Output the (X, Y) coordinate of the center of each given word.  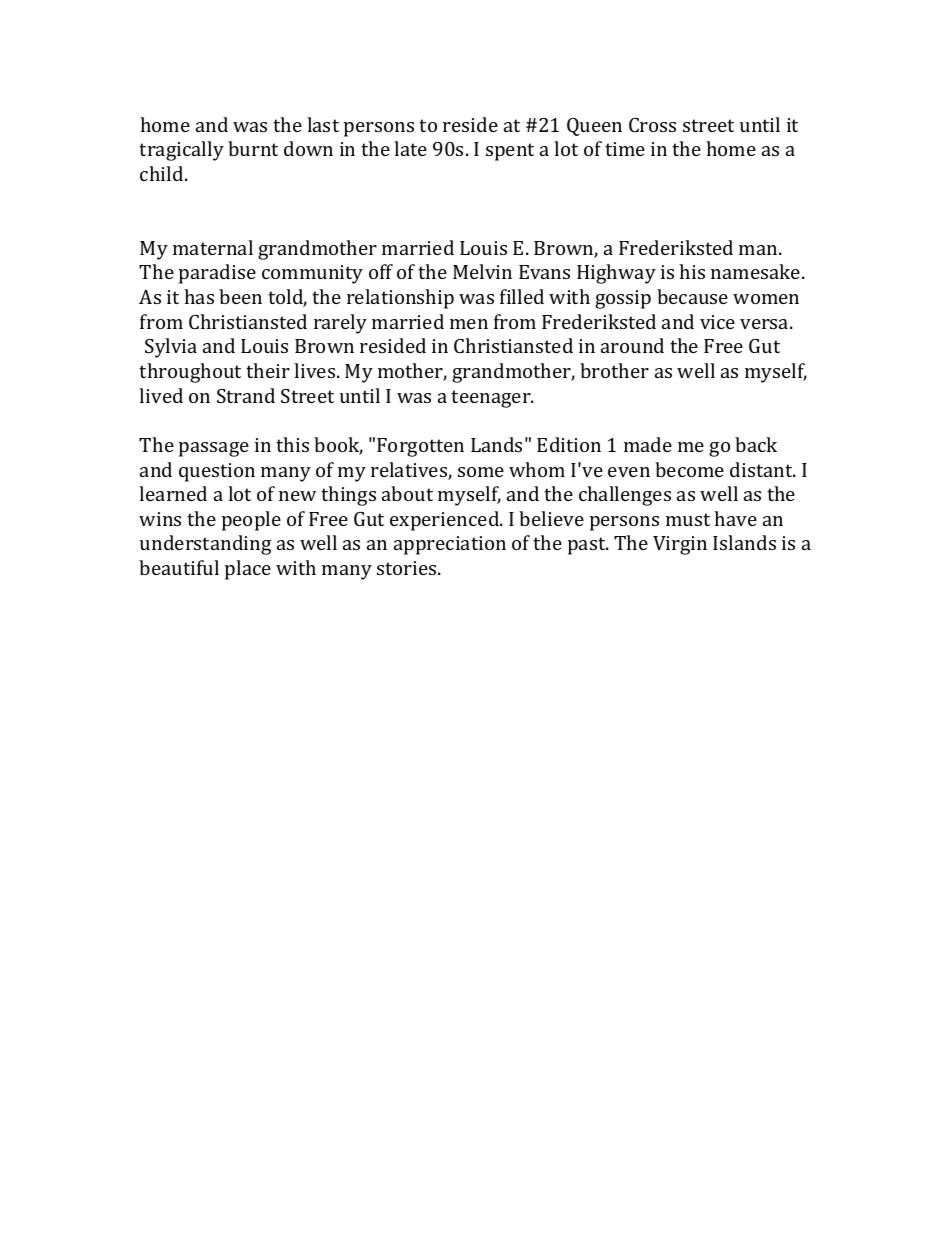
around (632, 345)
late (410, 148)
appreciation (450, 545)
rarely (340, 324)
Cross (652, 125)
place (248, 570)
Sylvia (171, 348)
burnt (253, 148)
